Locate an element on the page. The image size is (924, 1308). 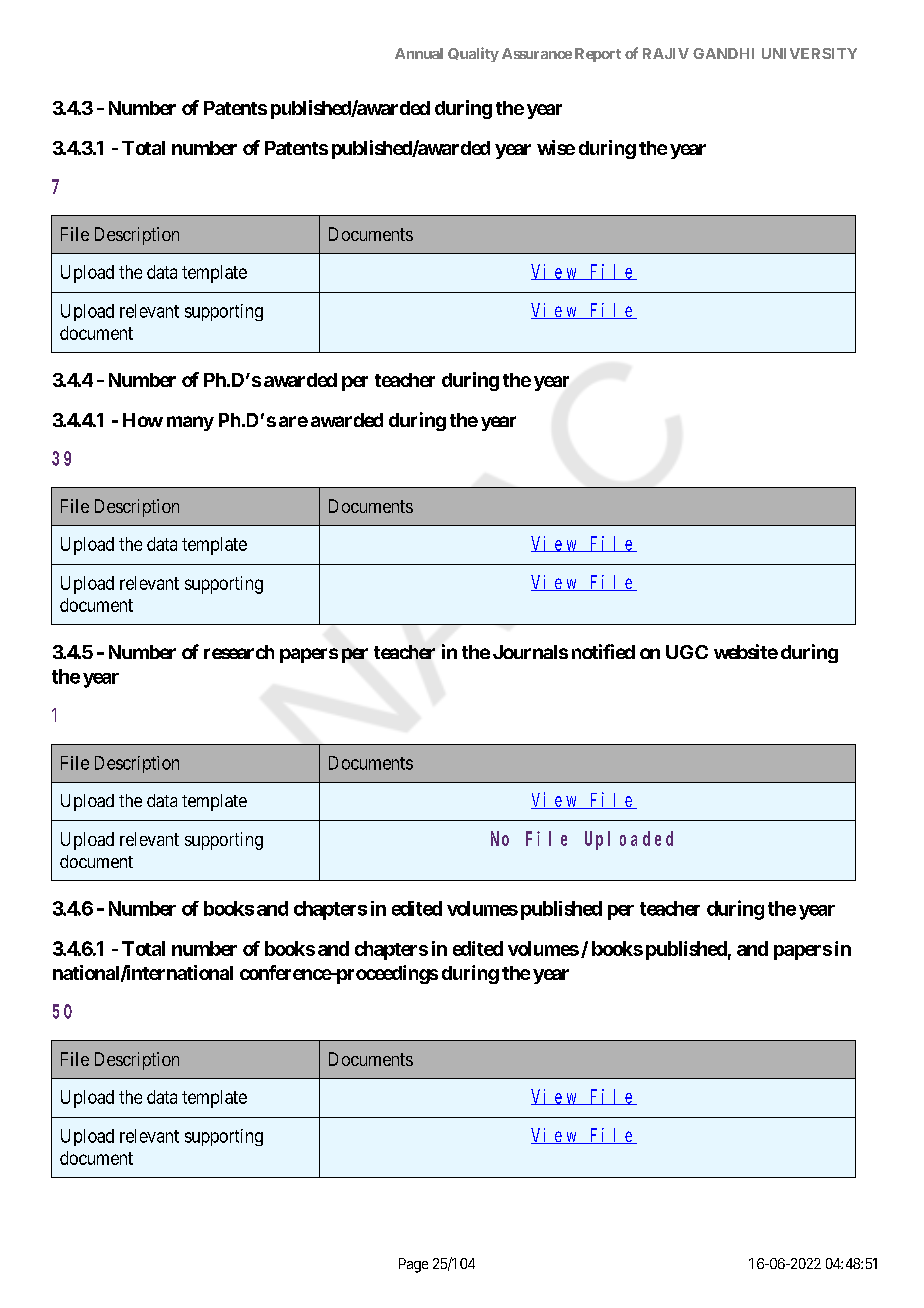
Assurance is located at coordinates (537, 53).
